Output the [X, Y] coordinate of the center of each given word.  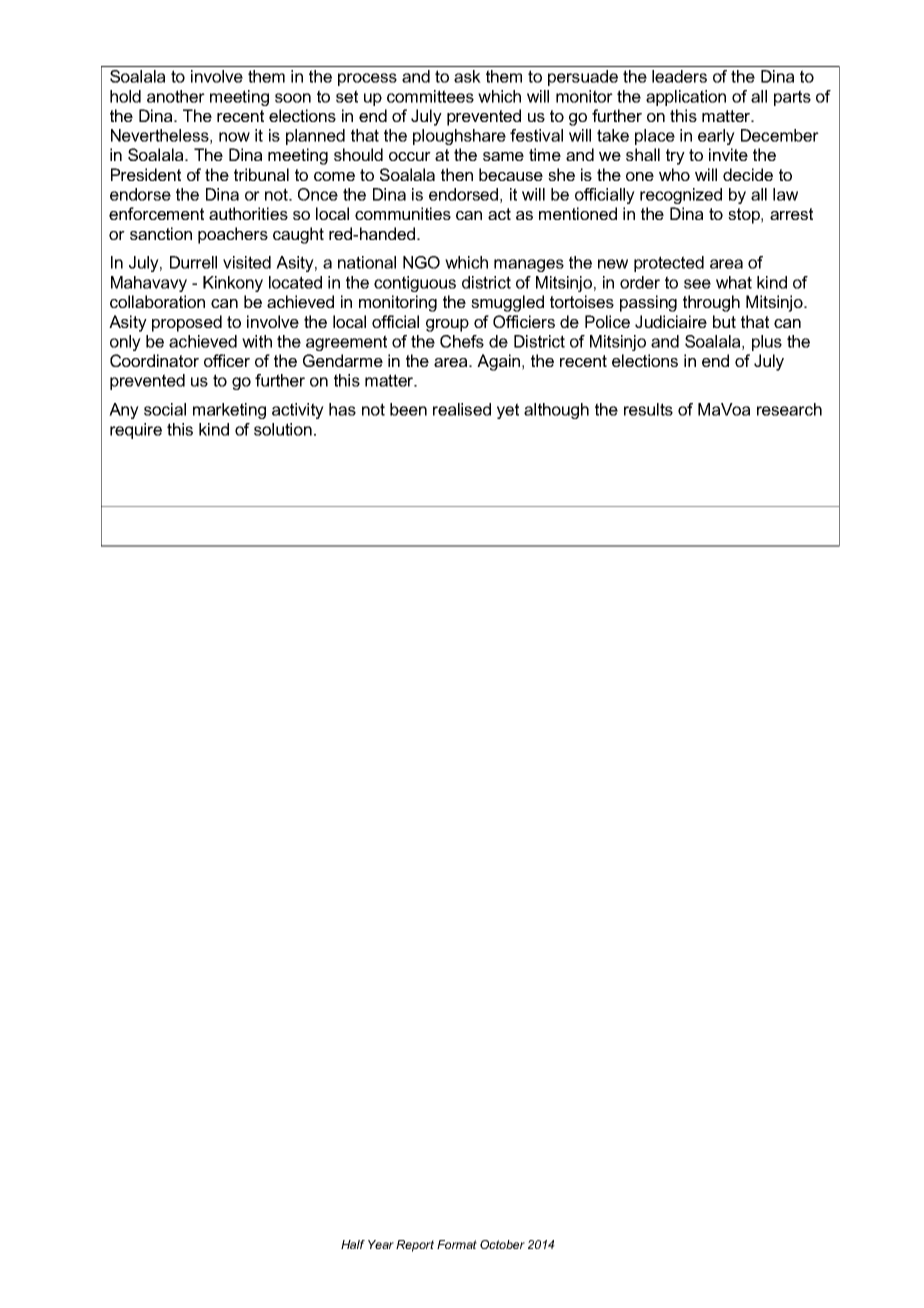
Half [353, 1244]
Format [457, 1244]
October [502, 1244]
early [716, 137]
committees [430, 96]
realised [462, 409]
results [648, 409]
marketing [229, 411]
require [136, 431]
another [176, 96]
